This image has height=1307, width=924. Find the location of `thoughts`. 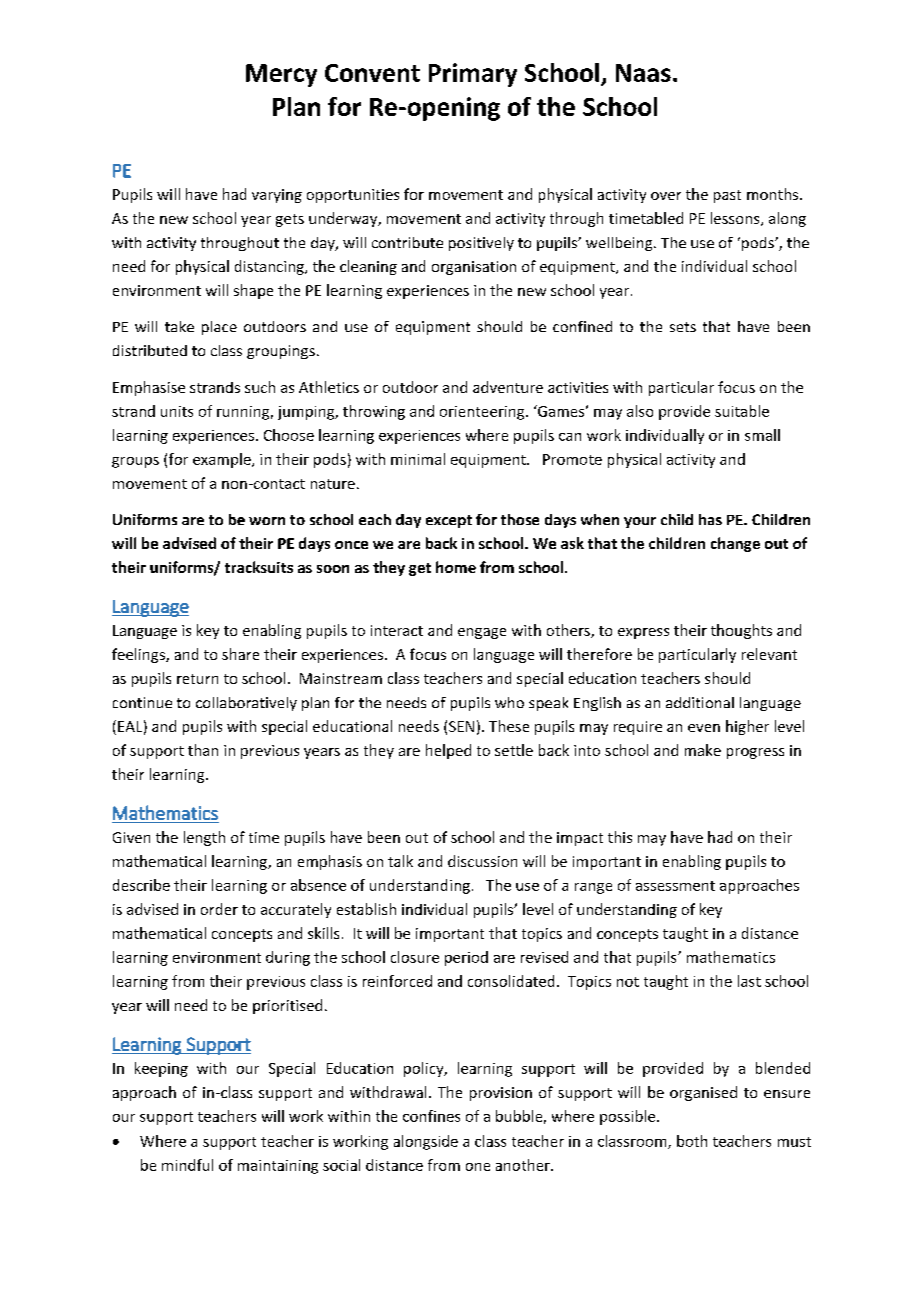

thoughts is located at coordinates (741, 631).
